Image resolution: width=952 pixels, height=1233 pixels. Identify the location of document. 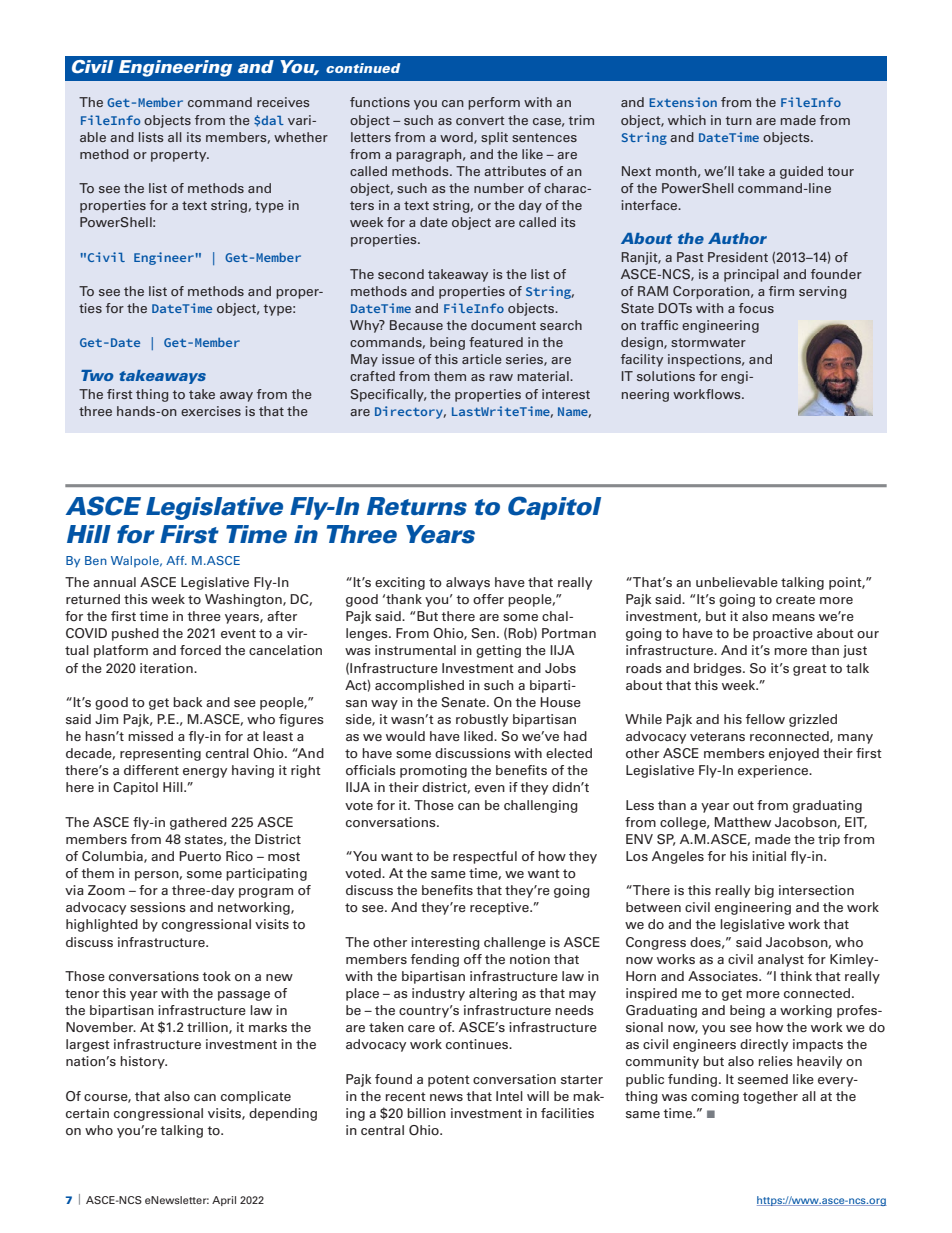
(503, 325).
